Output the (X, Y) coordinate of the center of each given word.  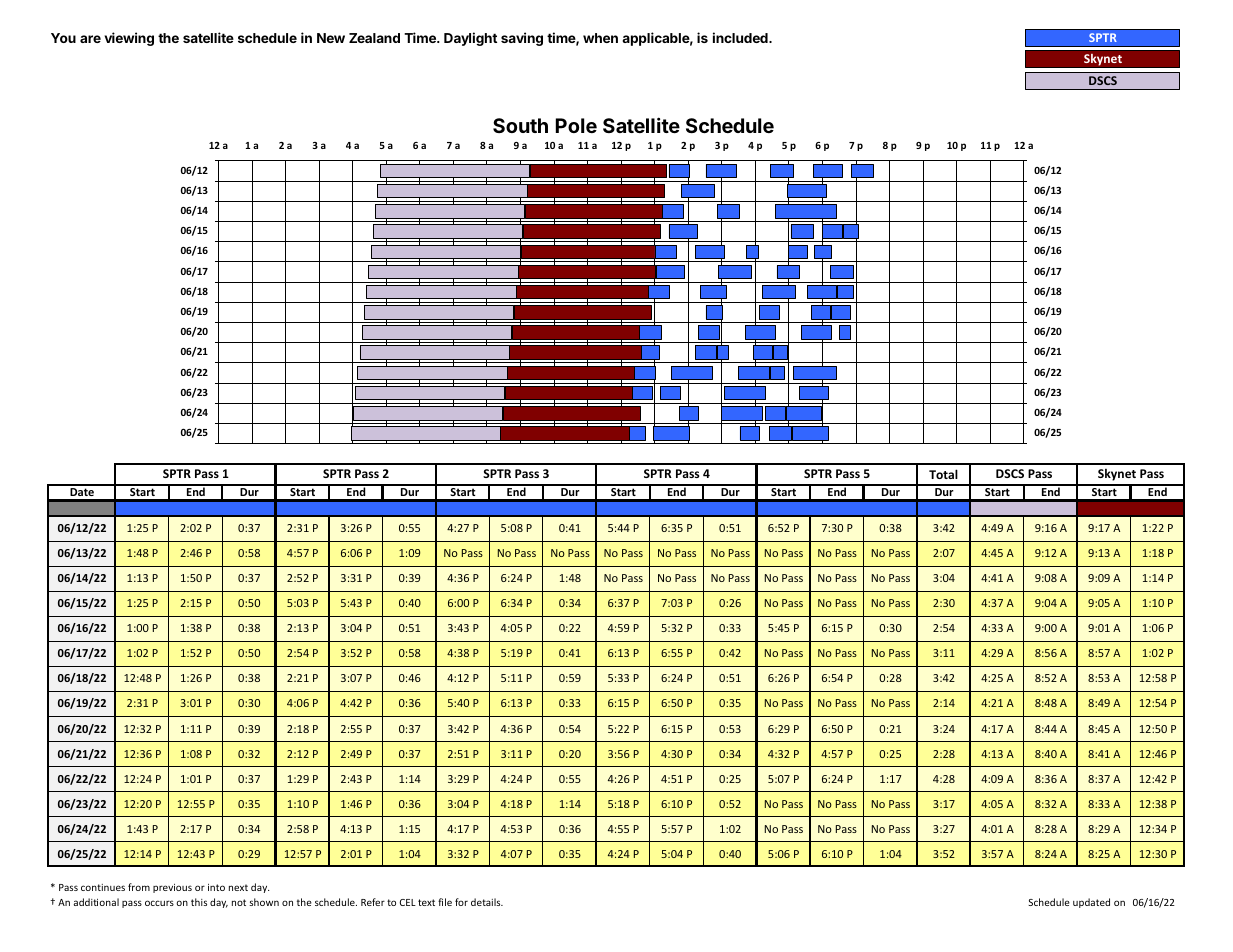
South (520, 125)
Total (943, 474)
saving (522, 39)
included (741, 37)
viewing (129, 39)
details (487, 902)
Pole (576, 125)
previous (172, 888)
